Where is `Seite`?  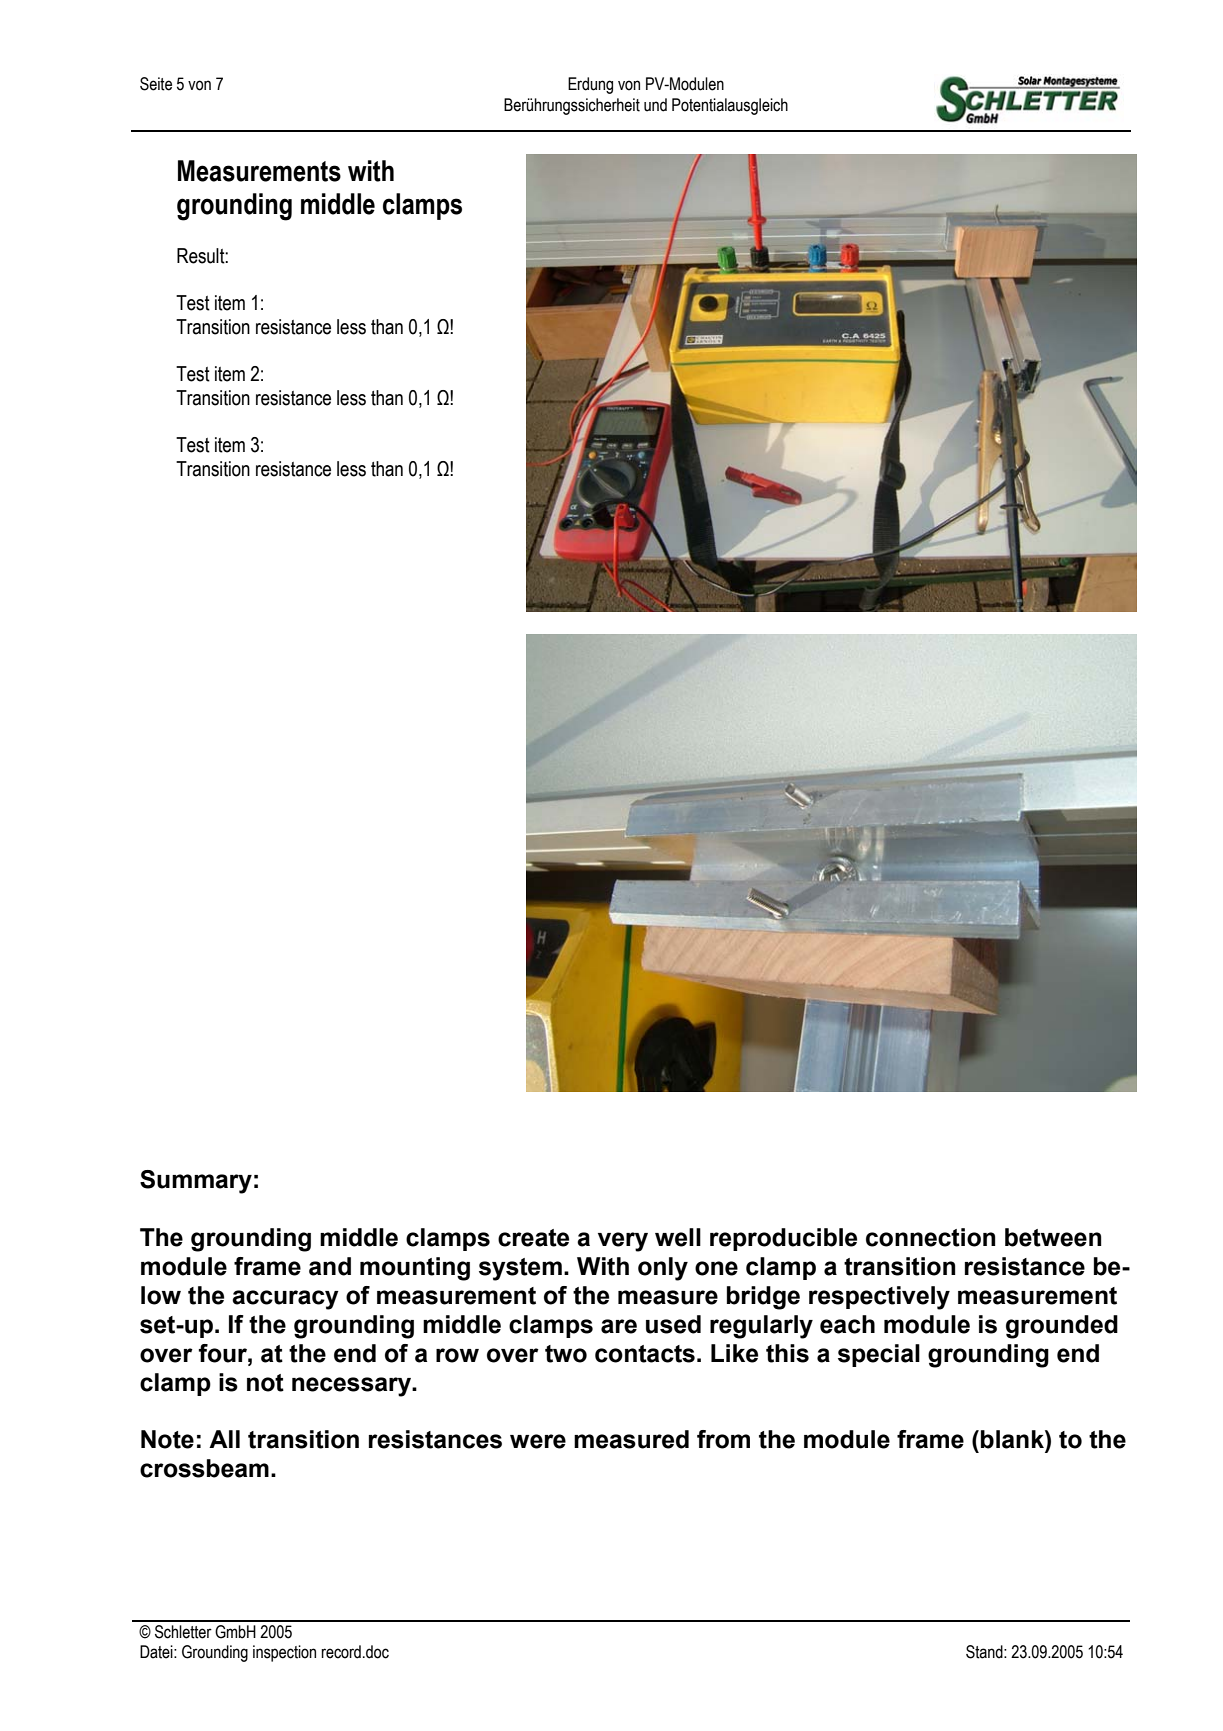
Seite is located at coordinates (156, 84).
